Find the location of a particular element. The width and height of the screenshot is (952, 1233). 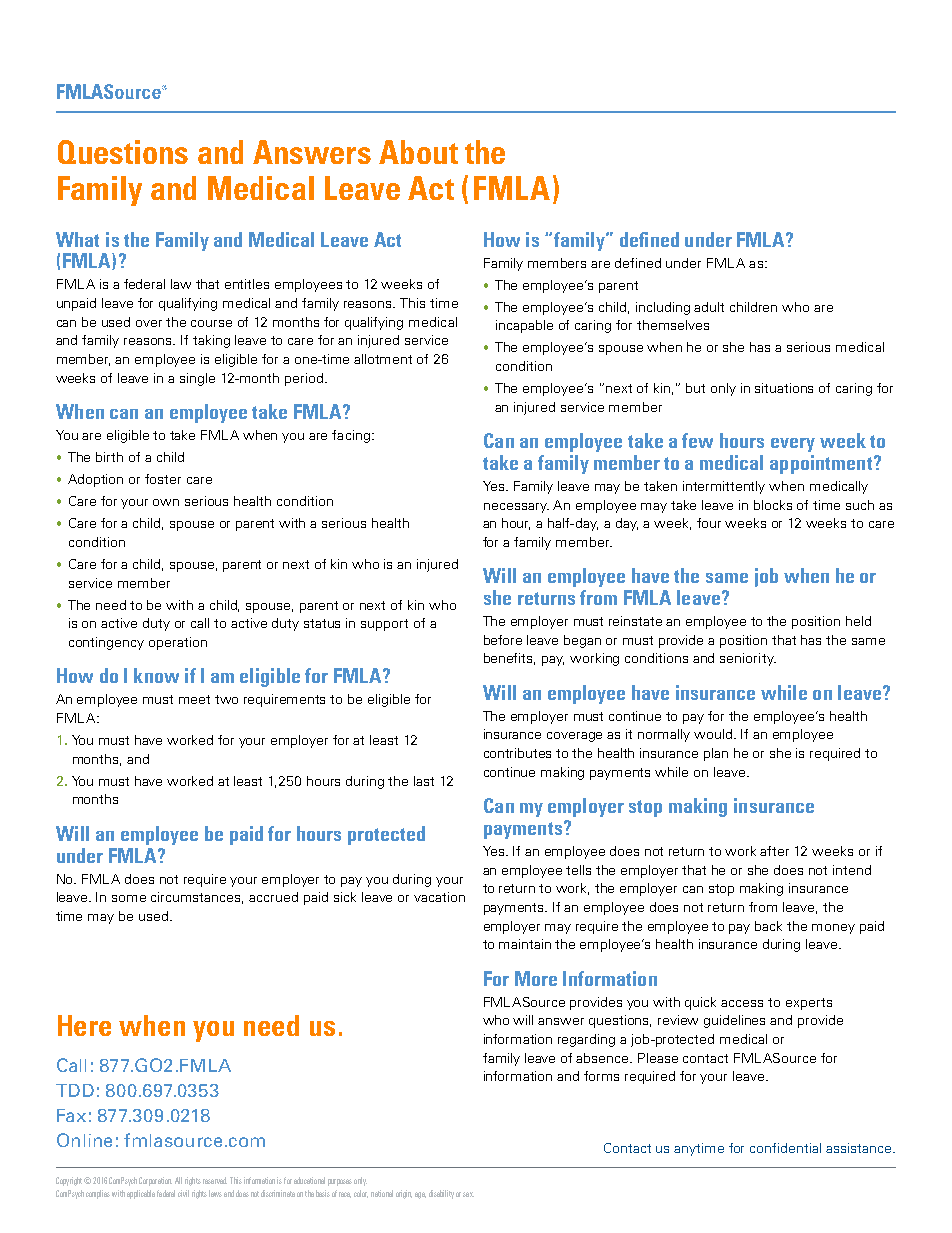

adult is located at coordinates (709, 307).
